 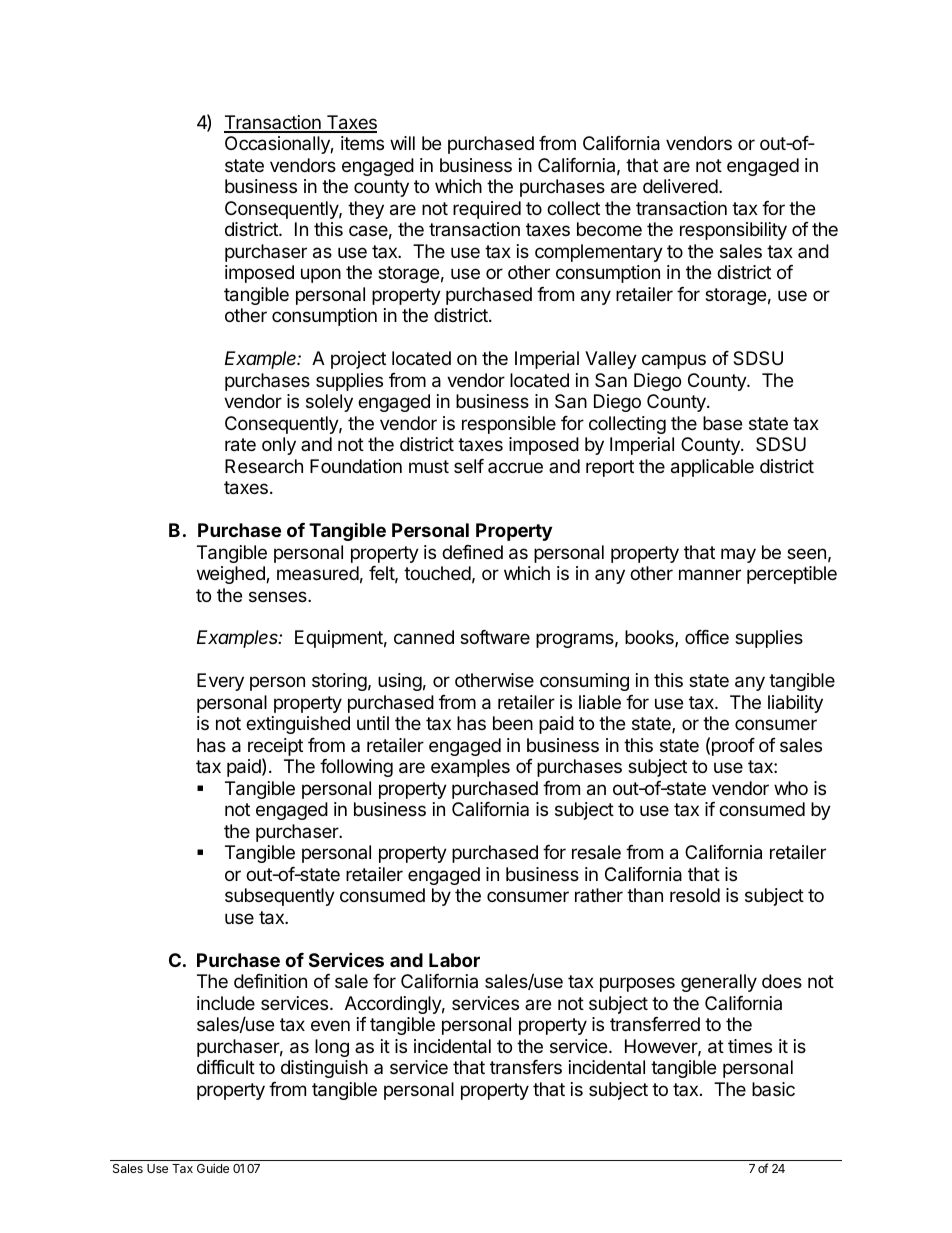 I want to click on software, so click(x=495, y=637).
